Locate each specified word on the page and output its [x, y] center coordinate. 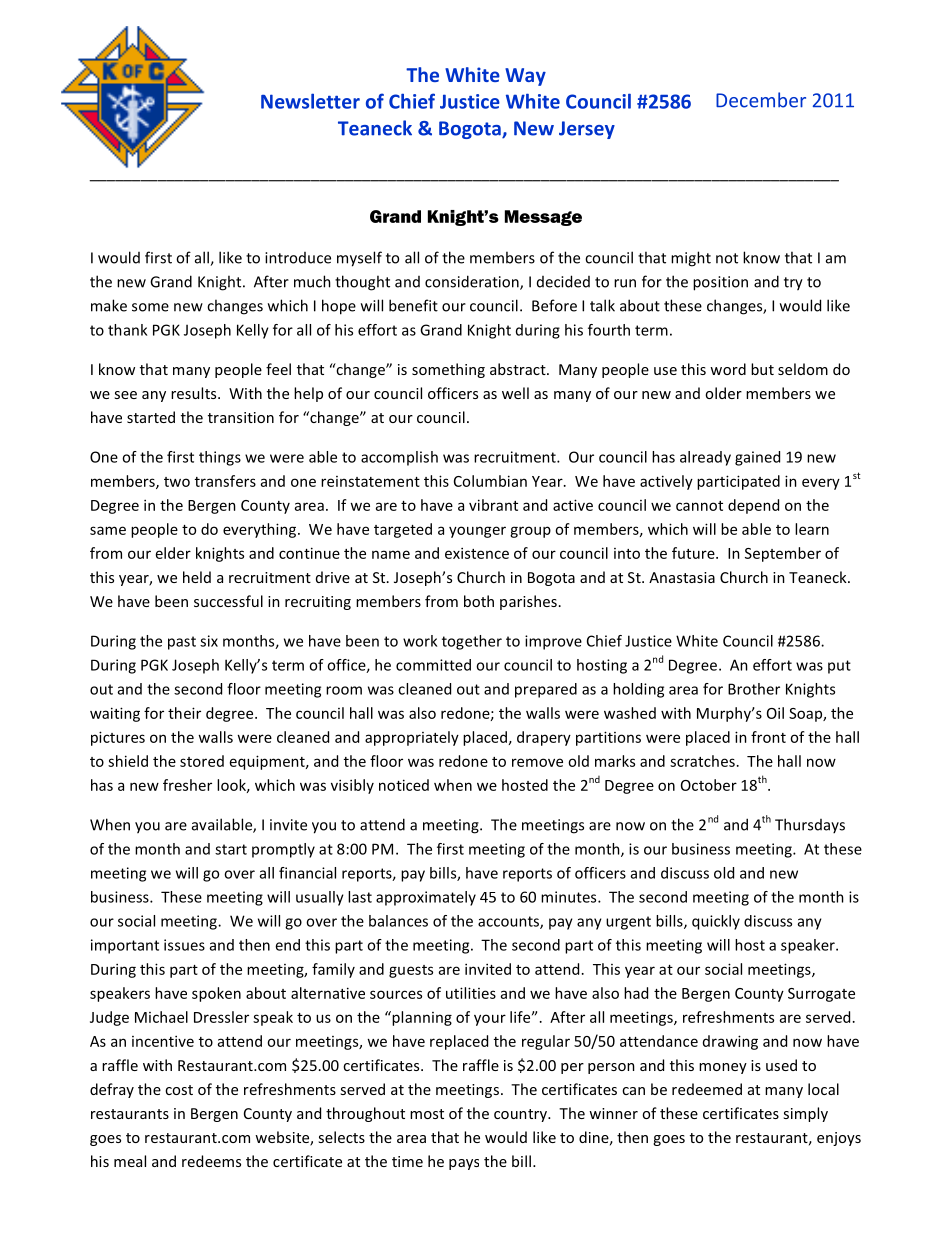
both [479, 601]
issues [184, 945]
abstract [519, 369]
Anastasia [682, 577]
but [762, 369]
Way [525, 77]
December [761, 100]
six [209, 641]
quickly [716, 922]
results [195, 393]
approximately [426, 898]
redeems [211, 1161]
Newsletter [310, 101]
